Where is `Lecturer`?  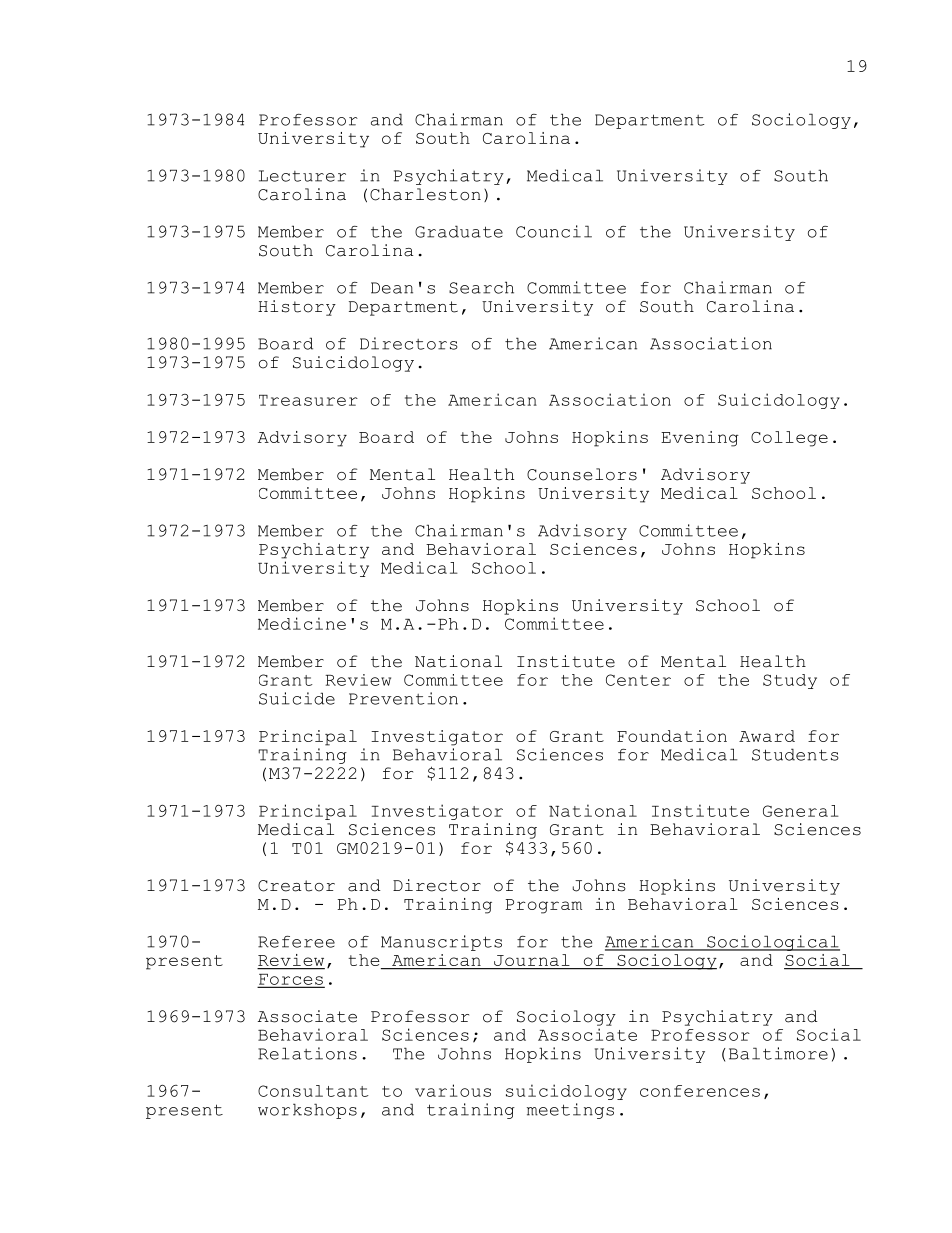 Lecturer is located at coordinates (302, 176).
